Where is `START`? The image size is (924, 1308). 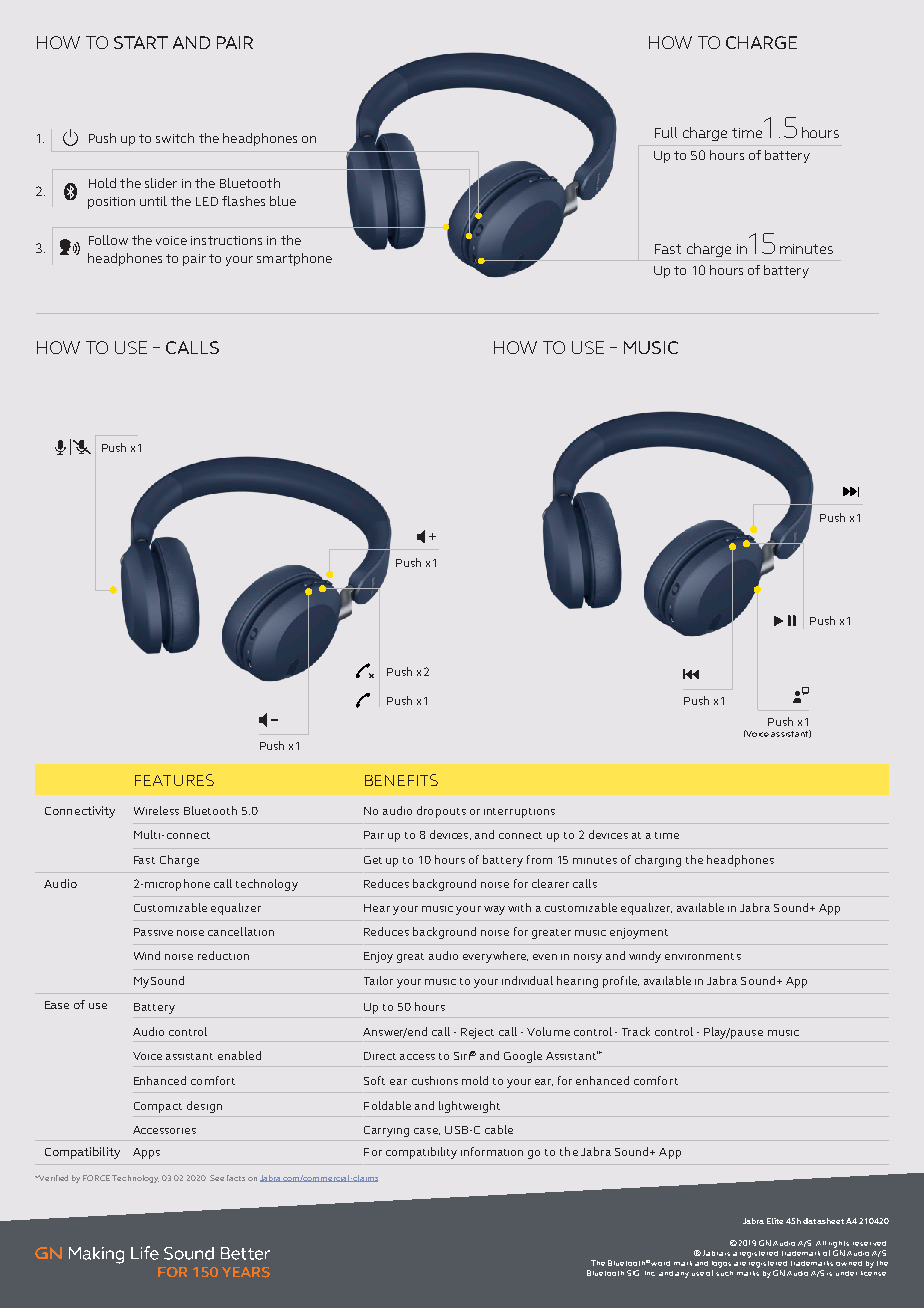 START is located at coordinates (141, 42).
